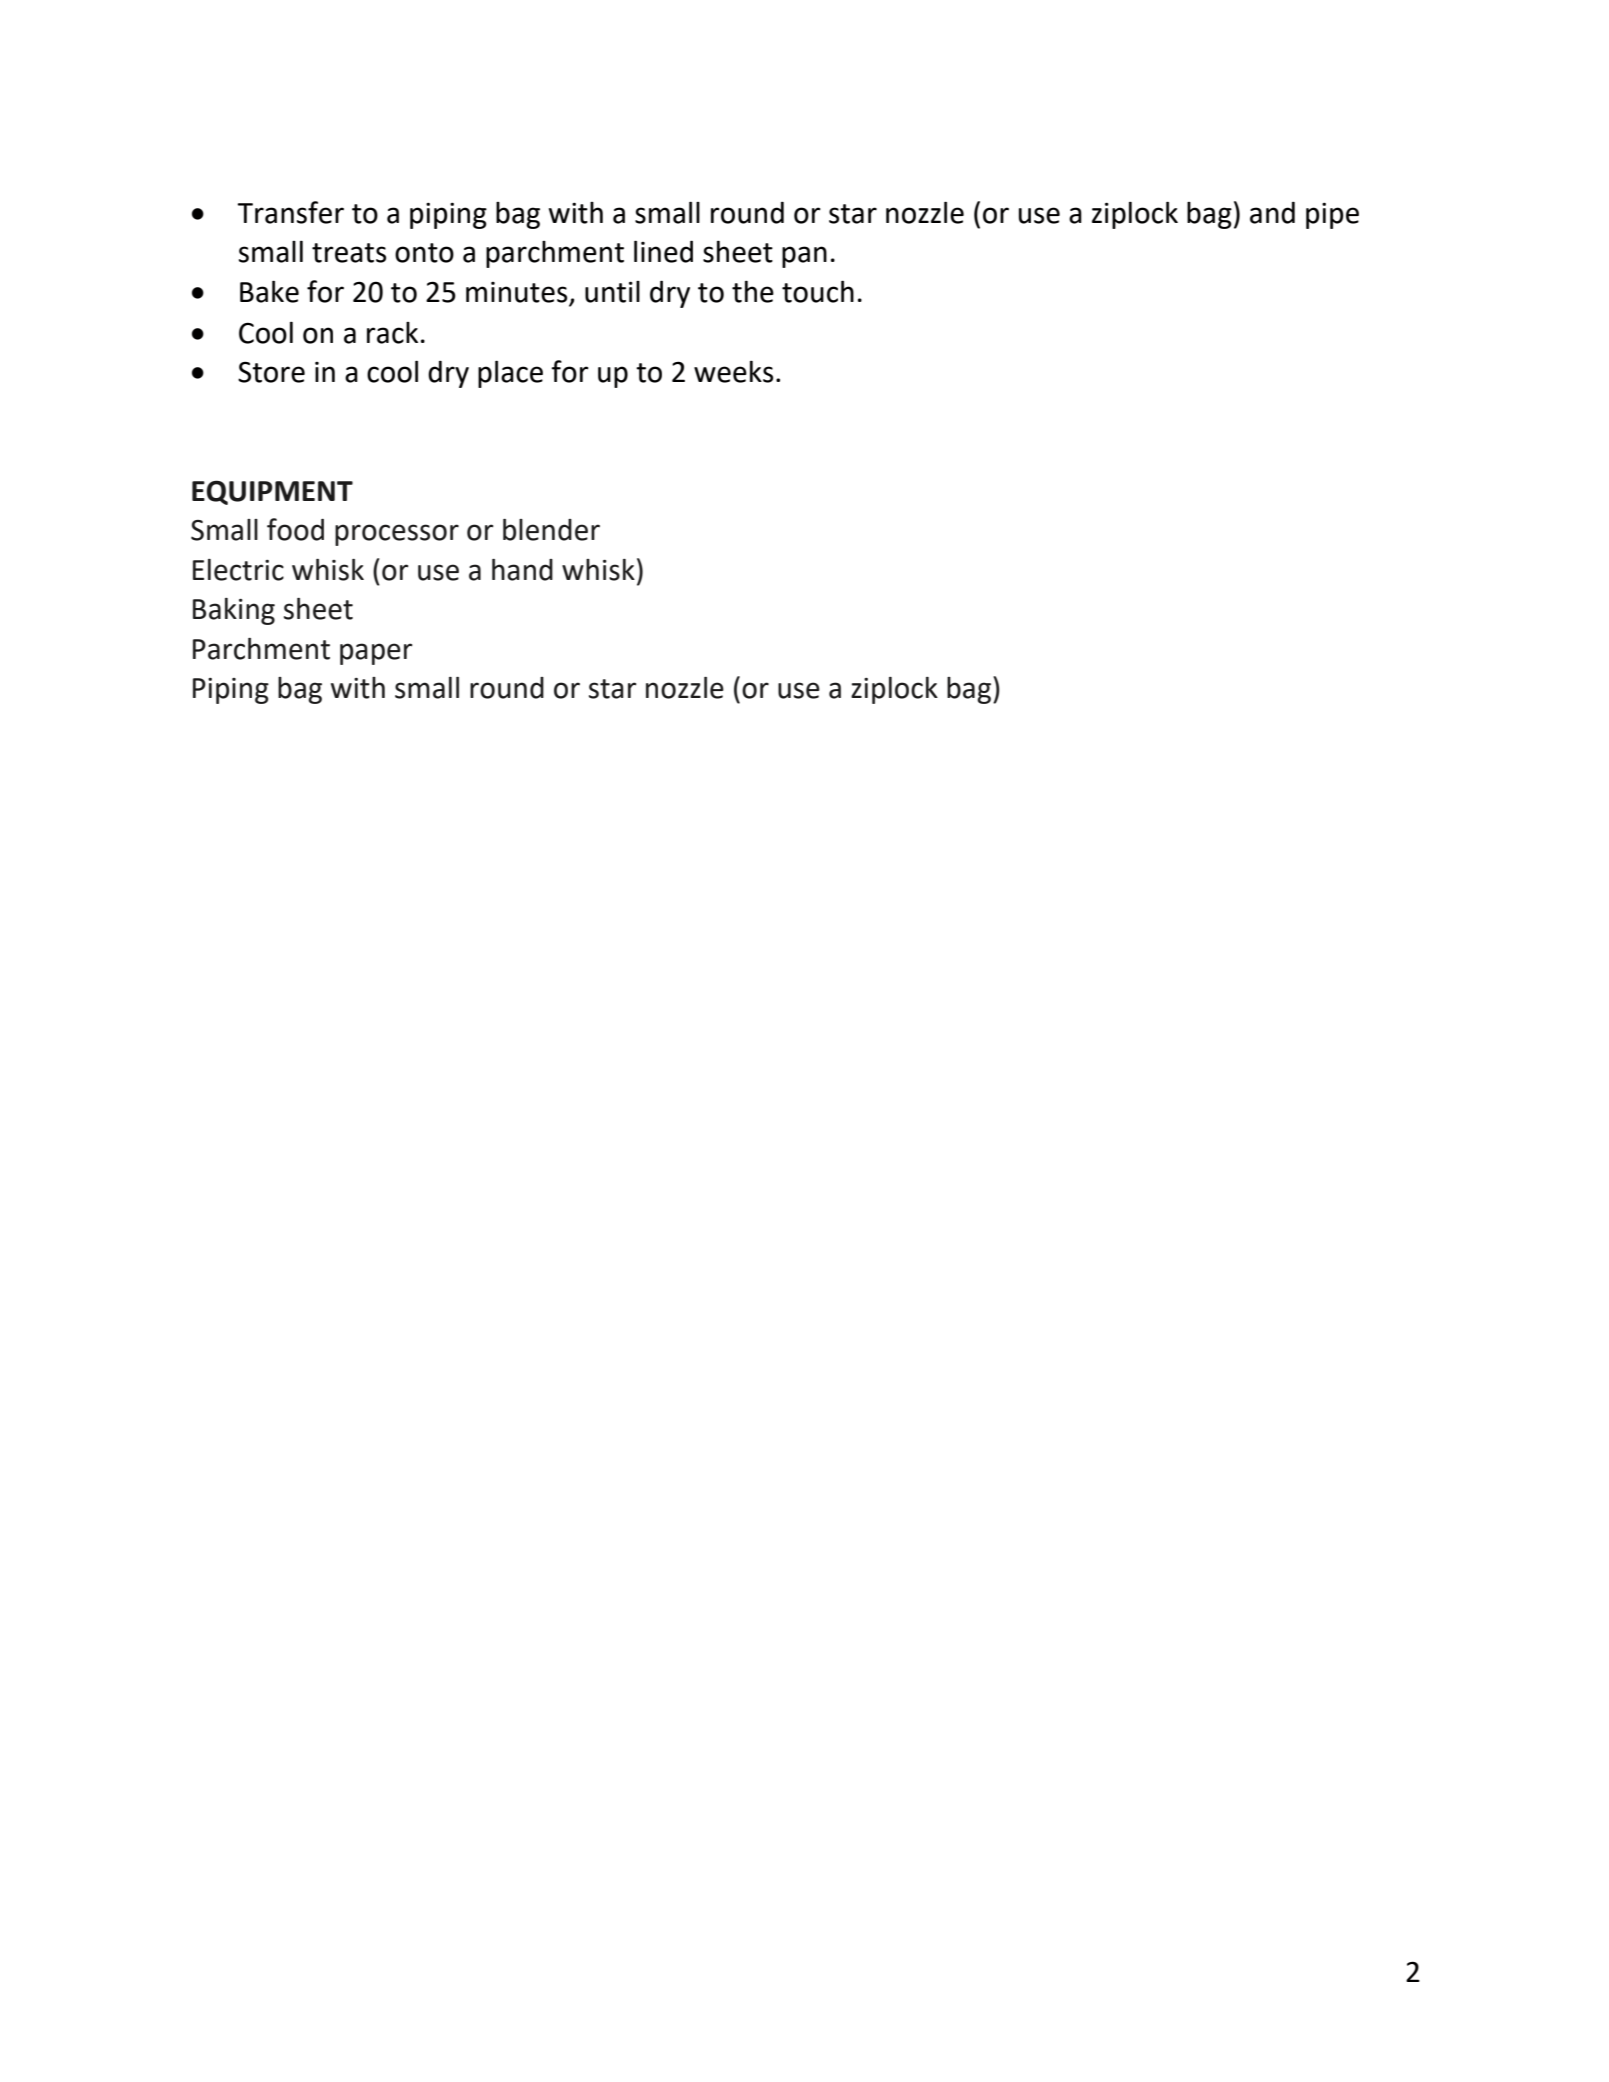  What do you see at coordinates (551, 530) in the image?
I see `blender` at bounding box center [551, 530].
